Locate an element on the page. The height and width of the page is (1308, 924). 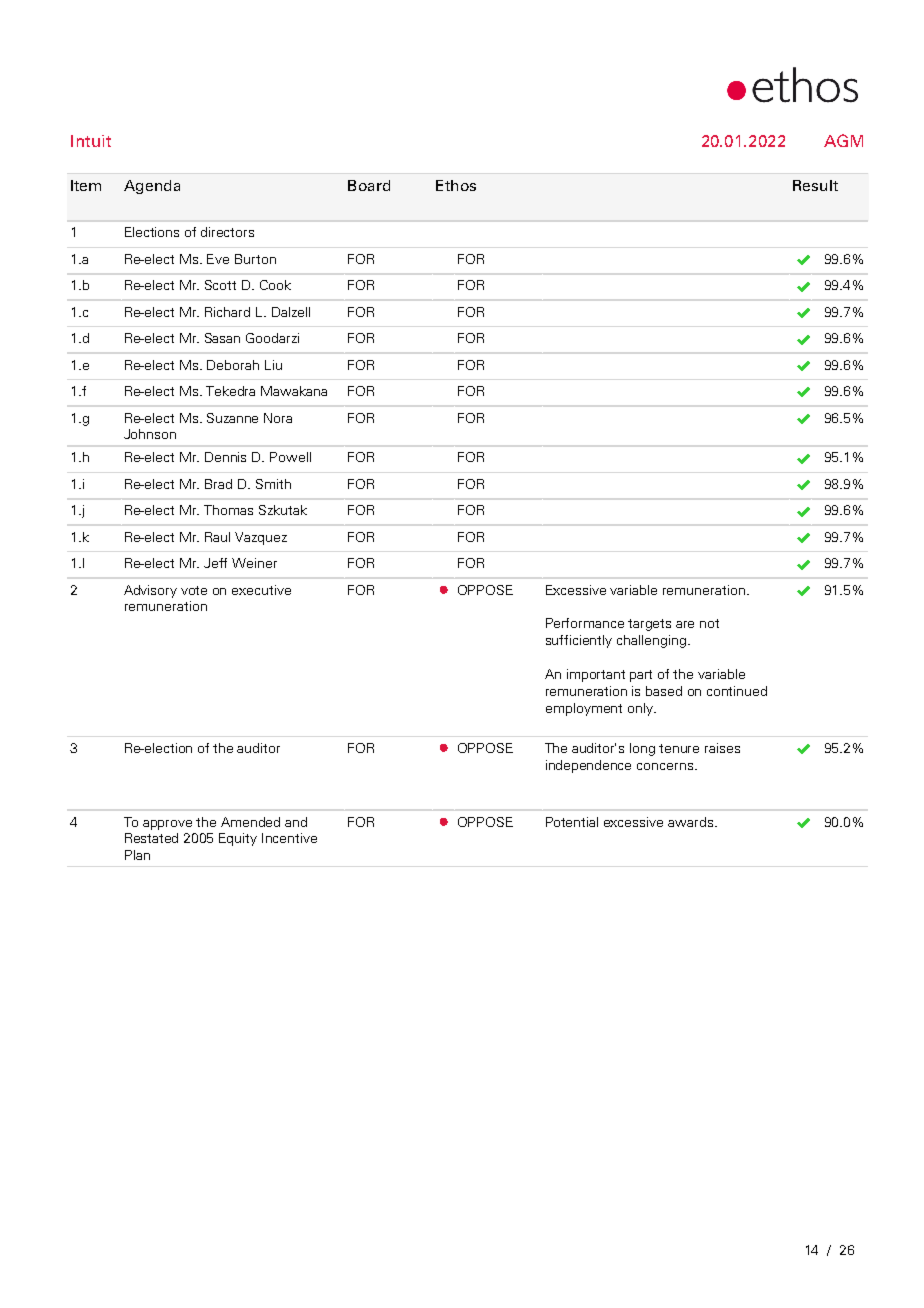
awards is located at coordinates (692, 822).
